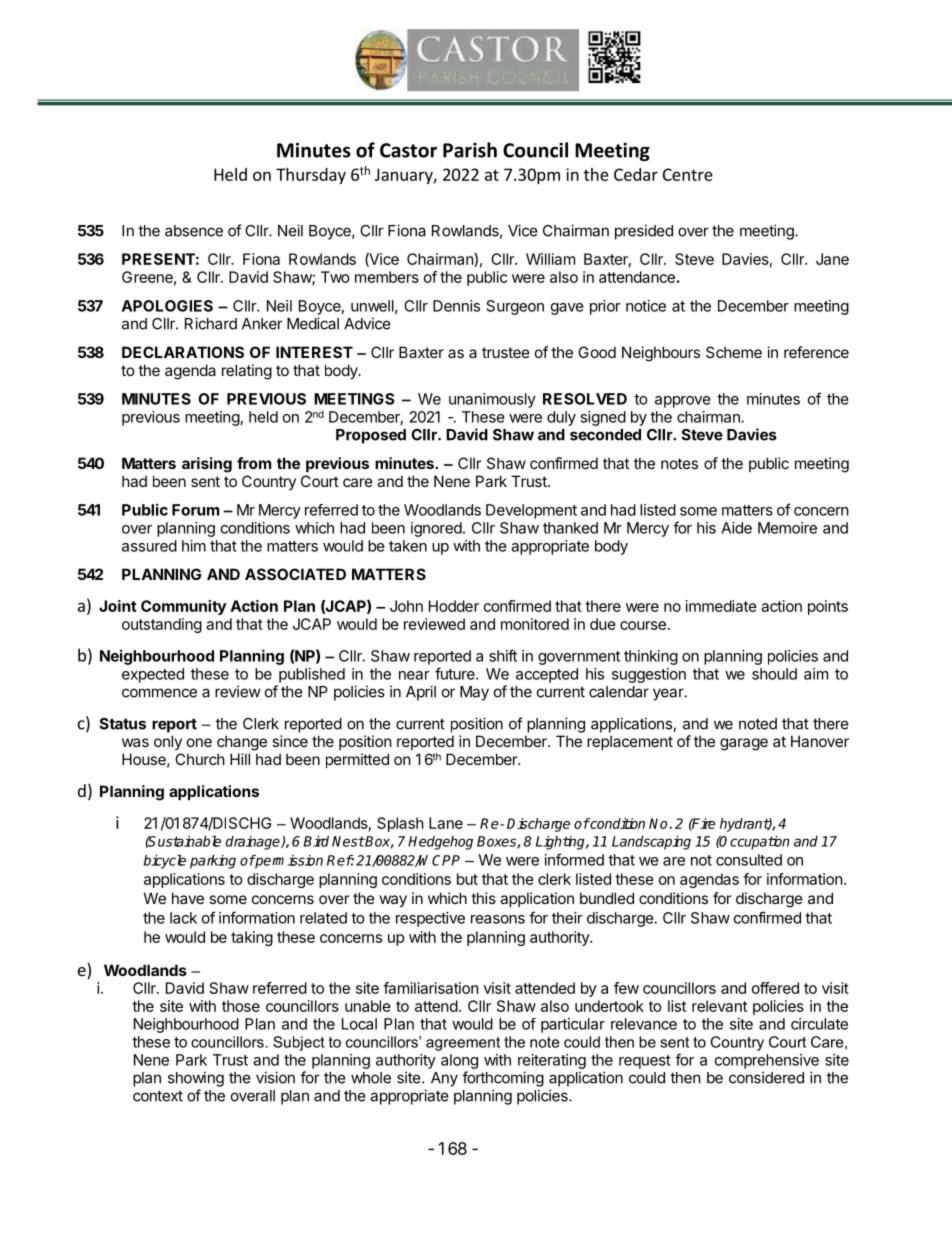 The image size is (952, 1233). Describe the element at coordinates (183, 607) in the document. I see `Community` at that location.
